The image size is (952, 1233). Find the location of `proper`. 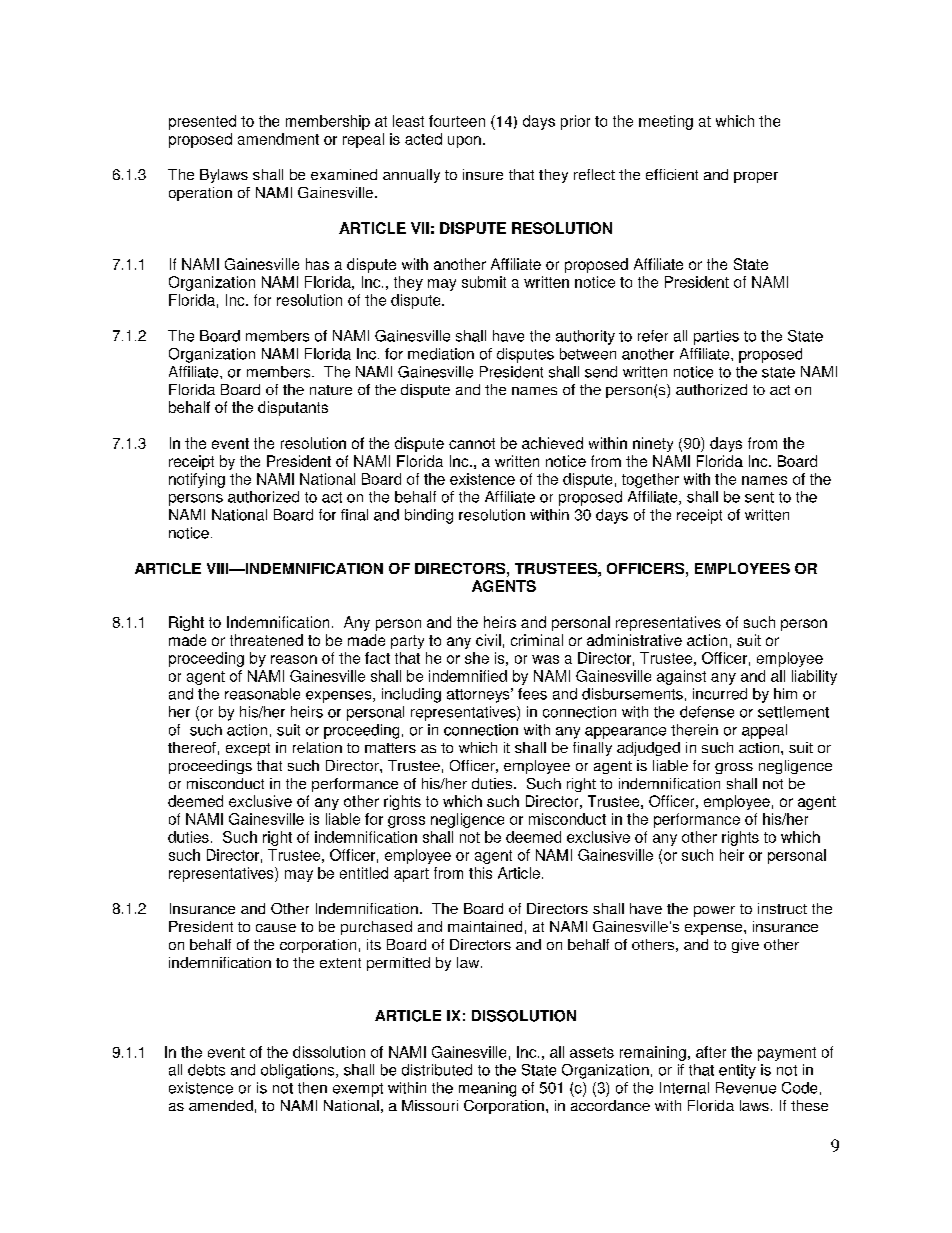

proper is located at coordinates (756, 177).
